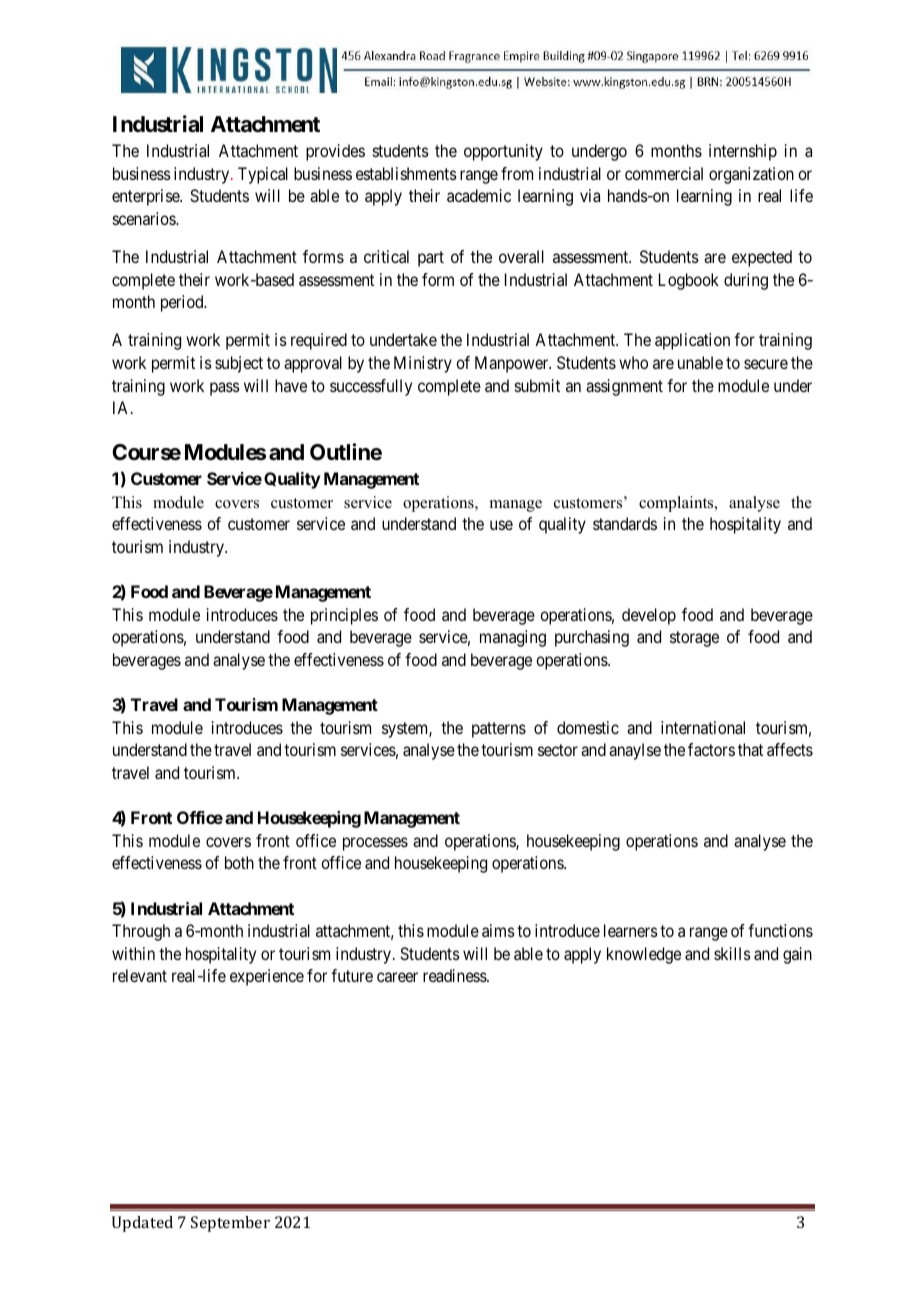  I want to click on processes, so click(375, 844).
